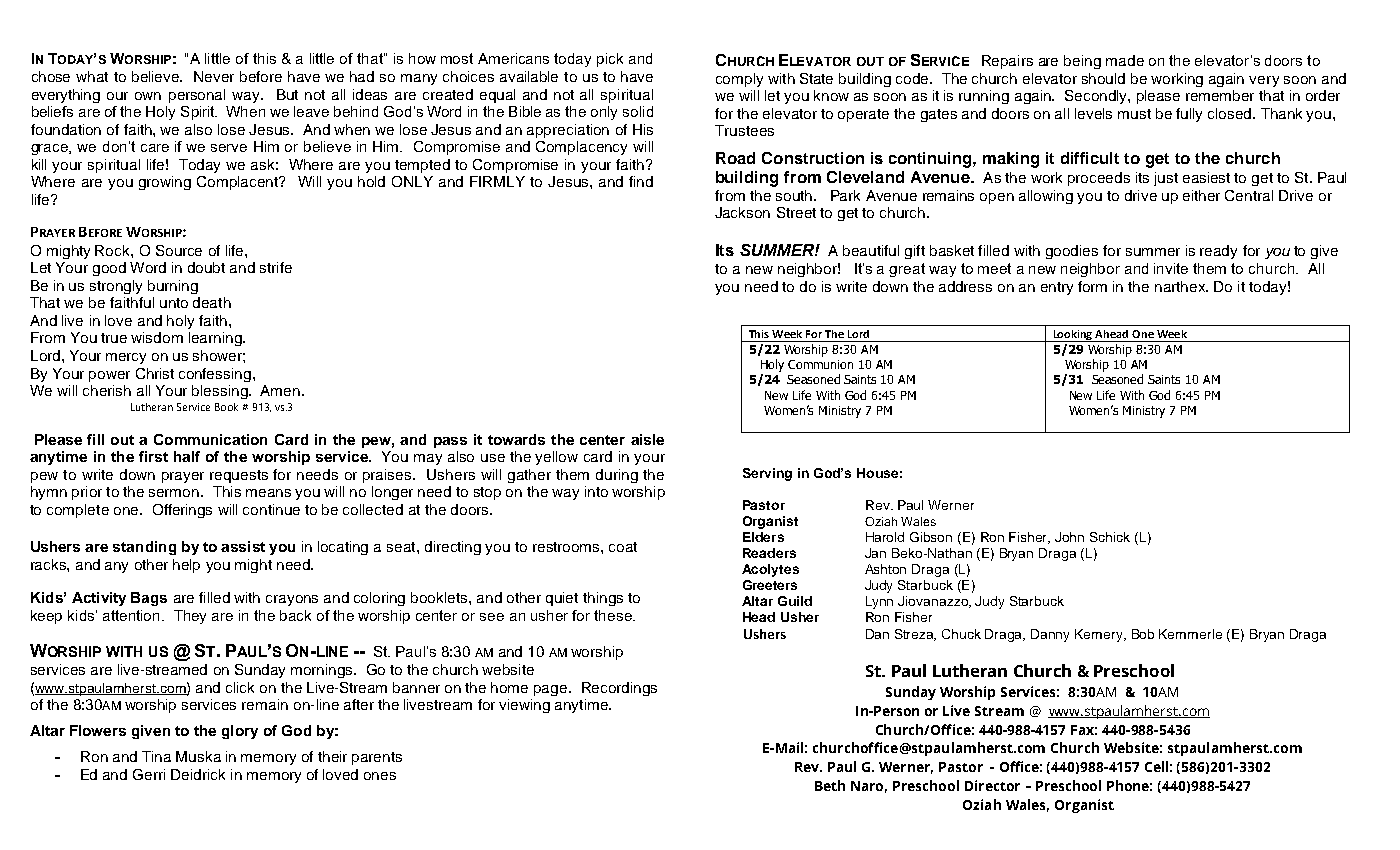 This screenshot has height=850, width=1400. What do you see at coordinates (214, 76) in the screenshot?
I see `Never` at bounding box center [214, 76].
